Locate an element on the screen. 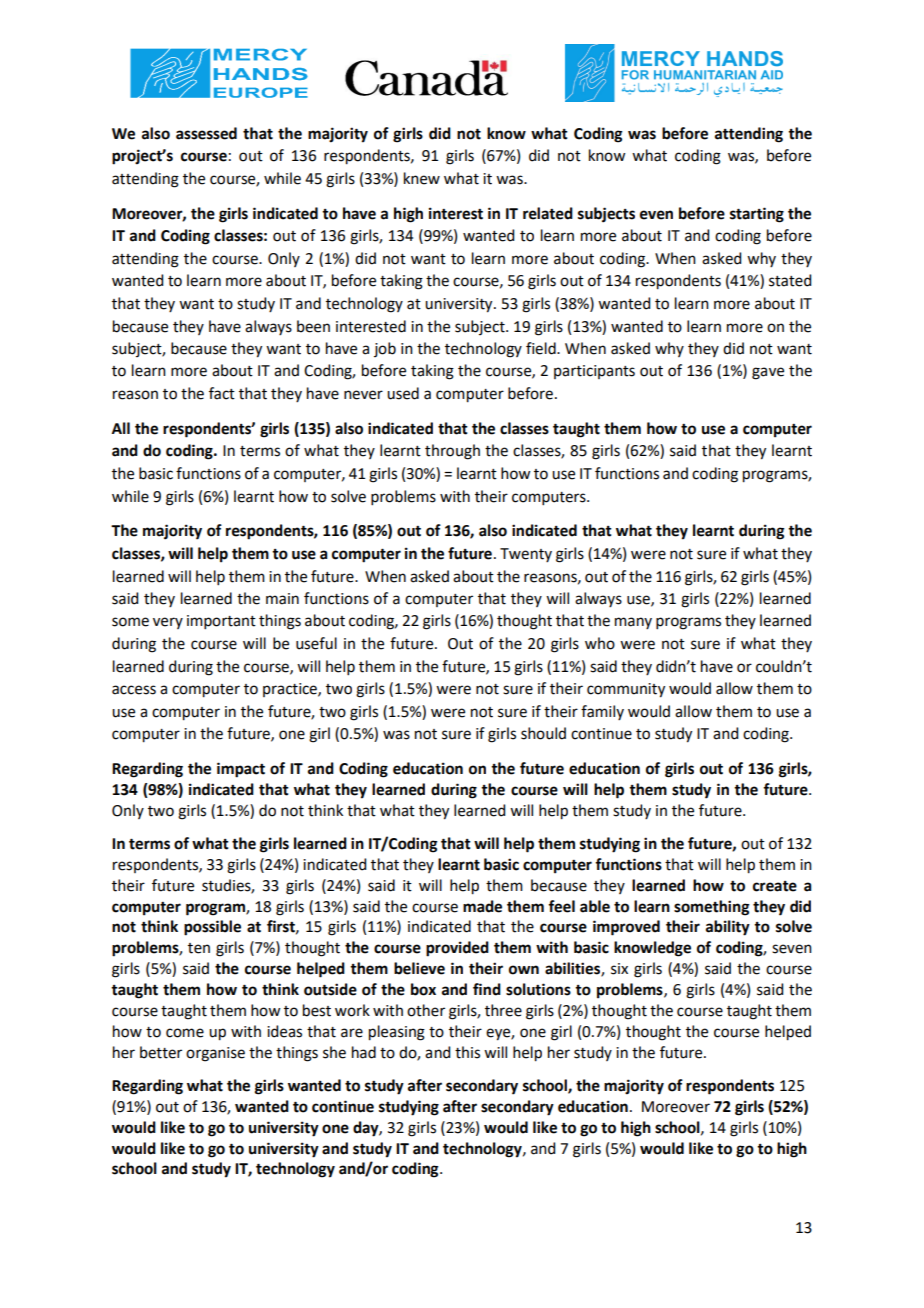  assessed is located at coordinates (206, 133).
